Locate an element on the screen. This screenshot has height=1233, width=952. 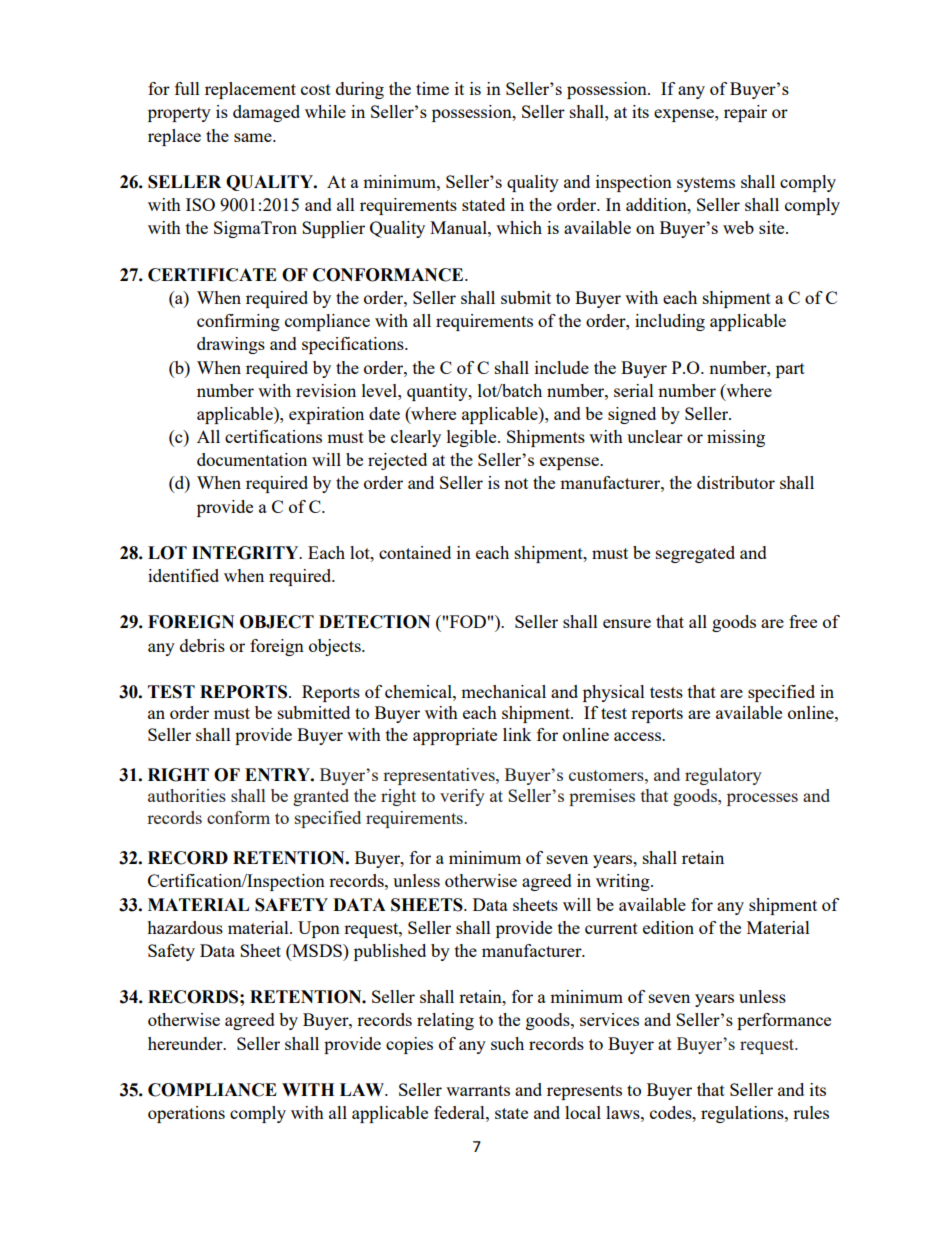
include is located at coordinates (562, 367).
